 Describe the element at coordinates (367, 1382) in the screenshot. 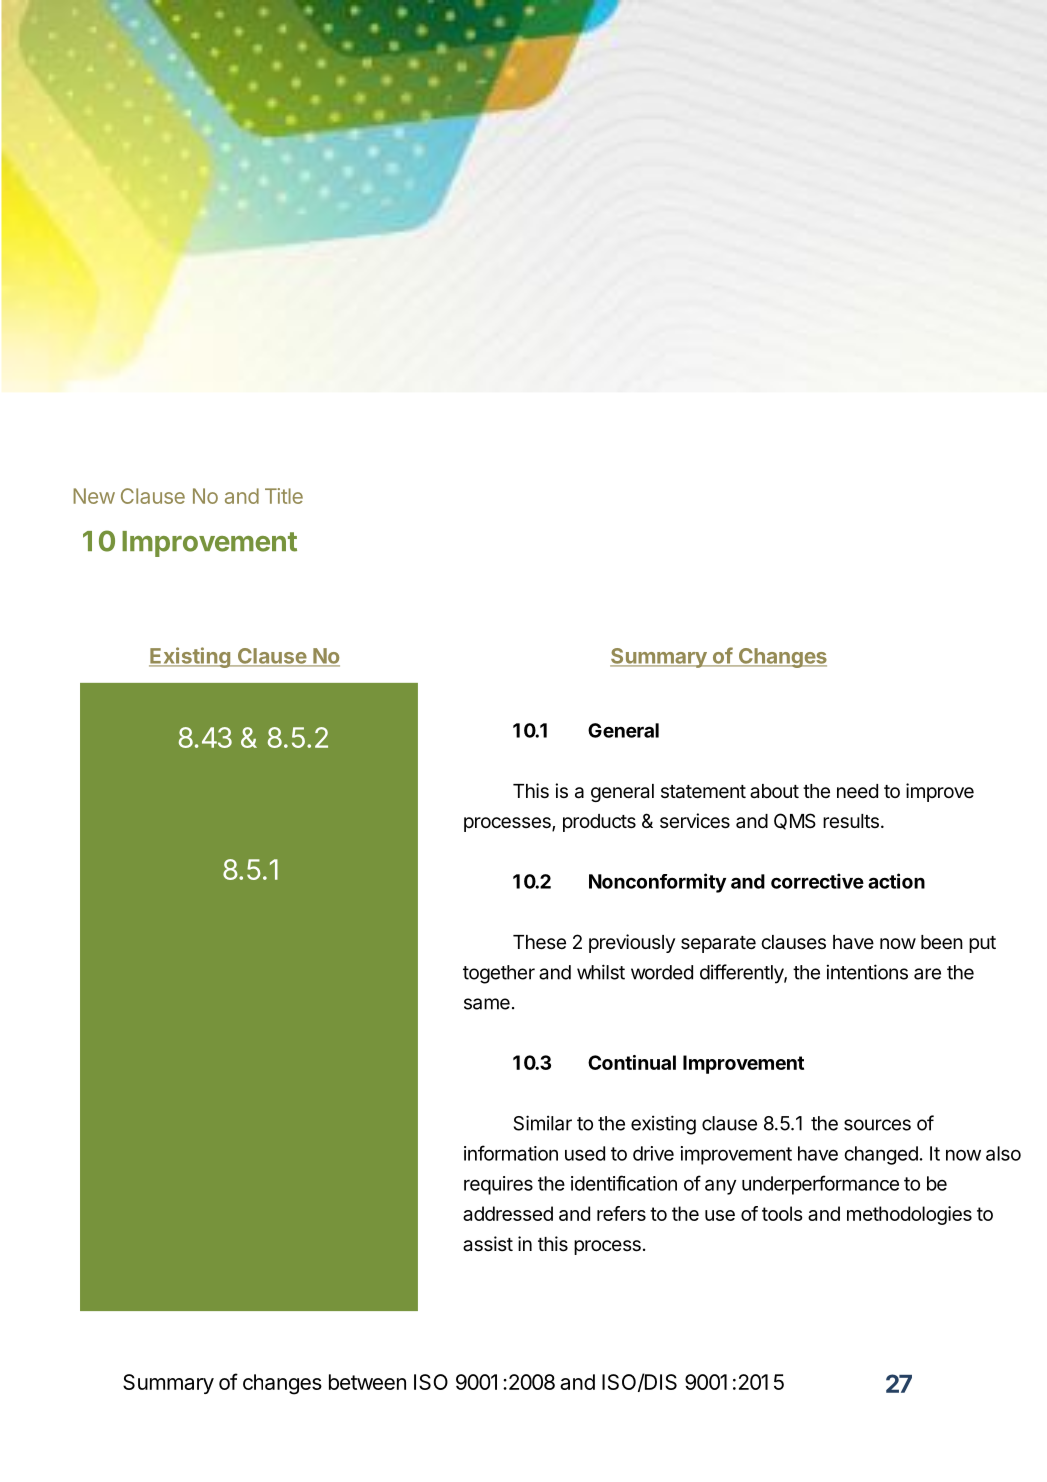

I see `between` at that location.
